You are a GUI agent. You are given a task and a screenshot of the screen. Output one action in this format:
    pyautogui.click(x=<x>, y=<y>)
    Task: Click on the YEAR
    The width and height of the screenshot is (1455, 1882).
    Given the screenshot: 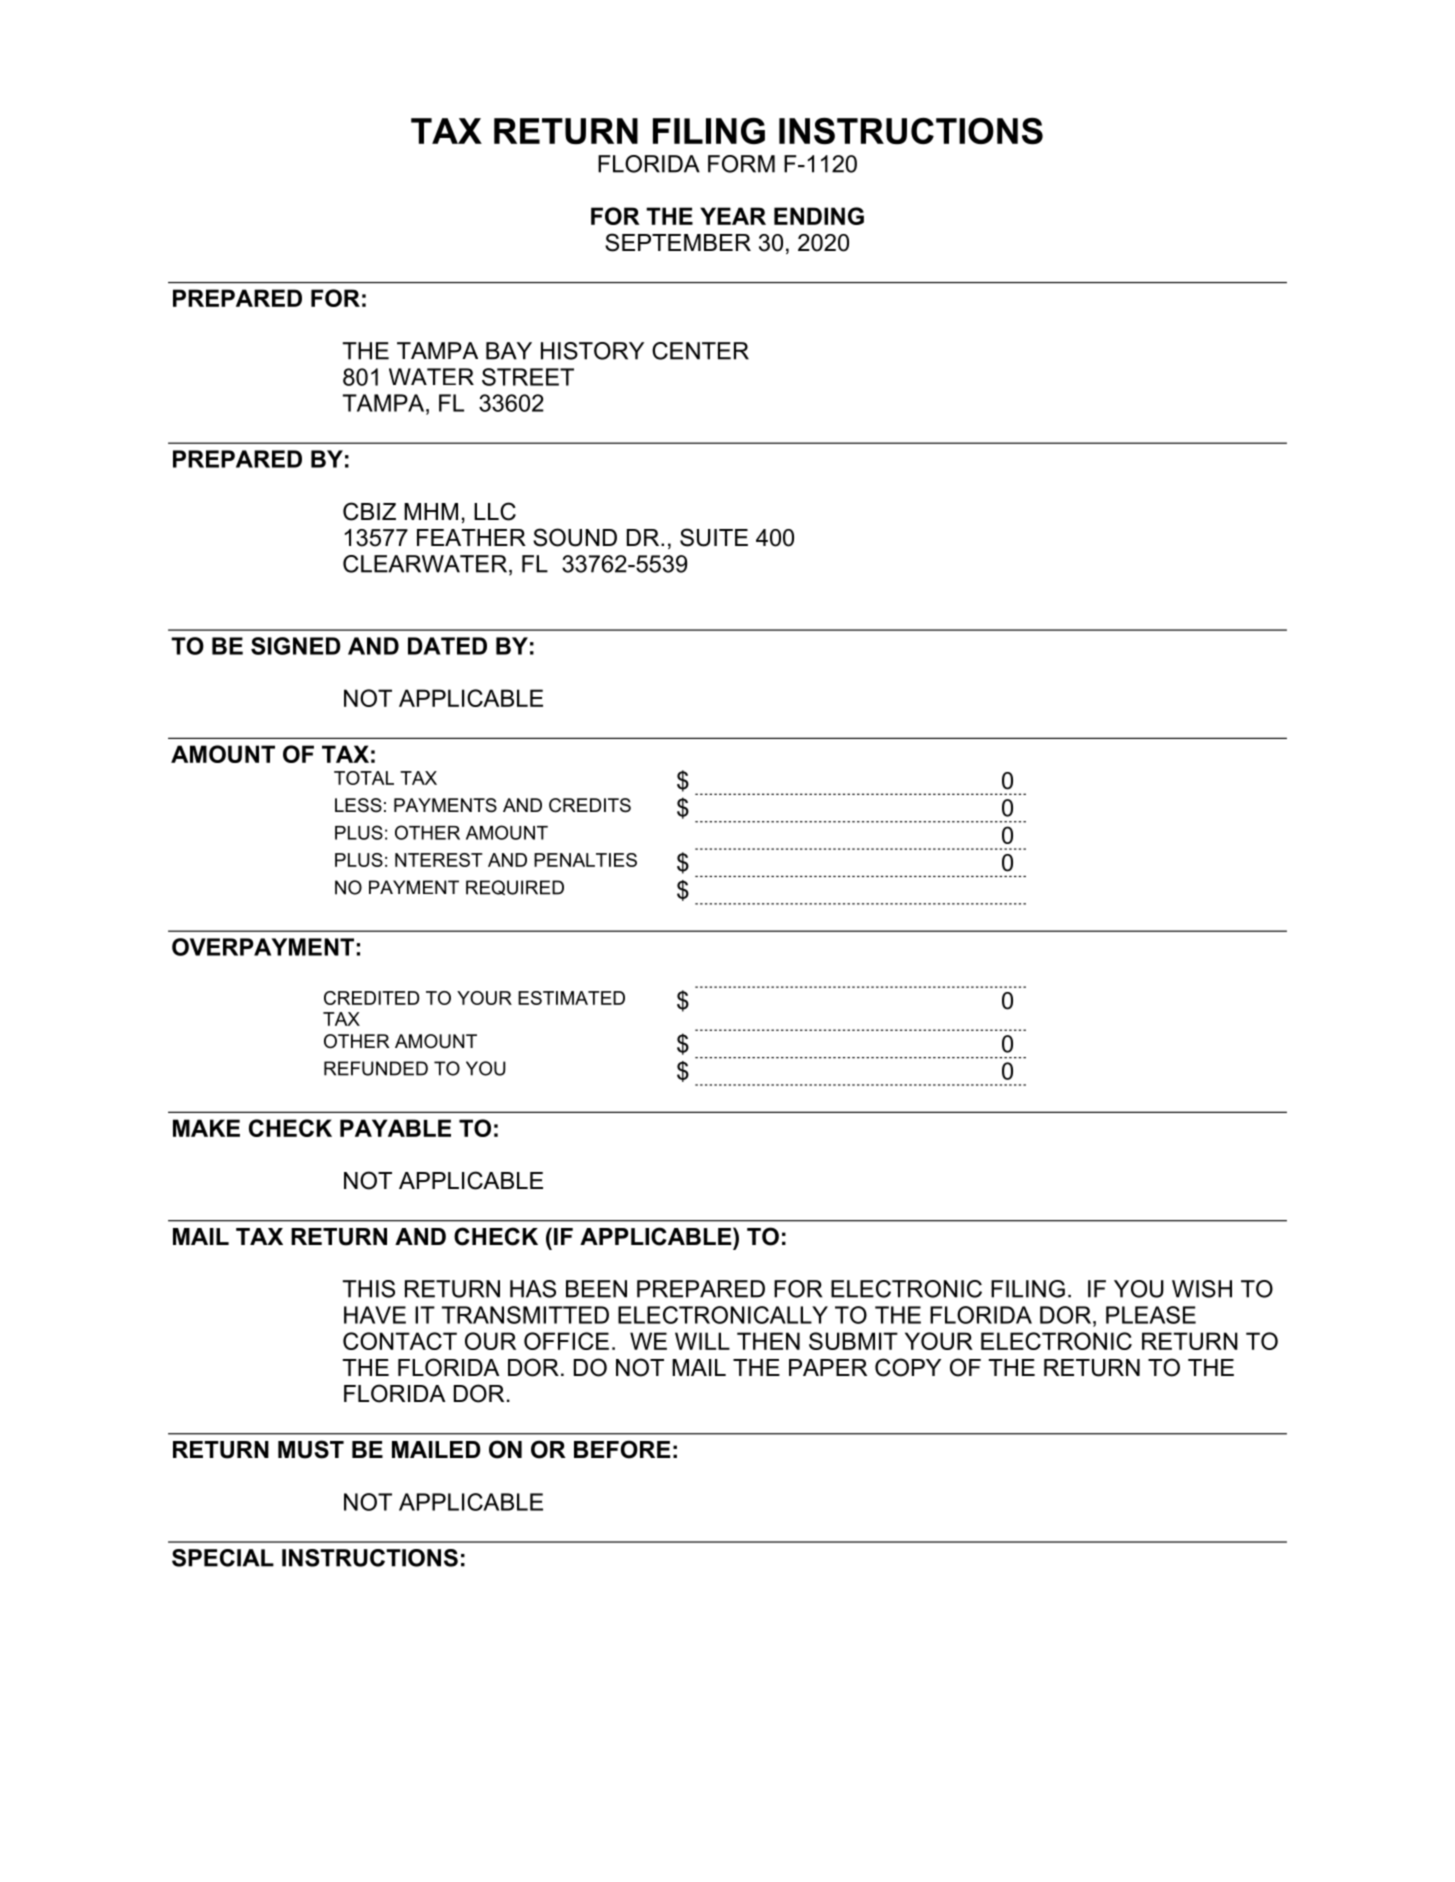 What is the action you would take?
    pyautogui.click(x=733, y=216)
